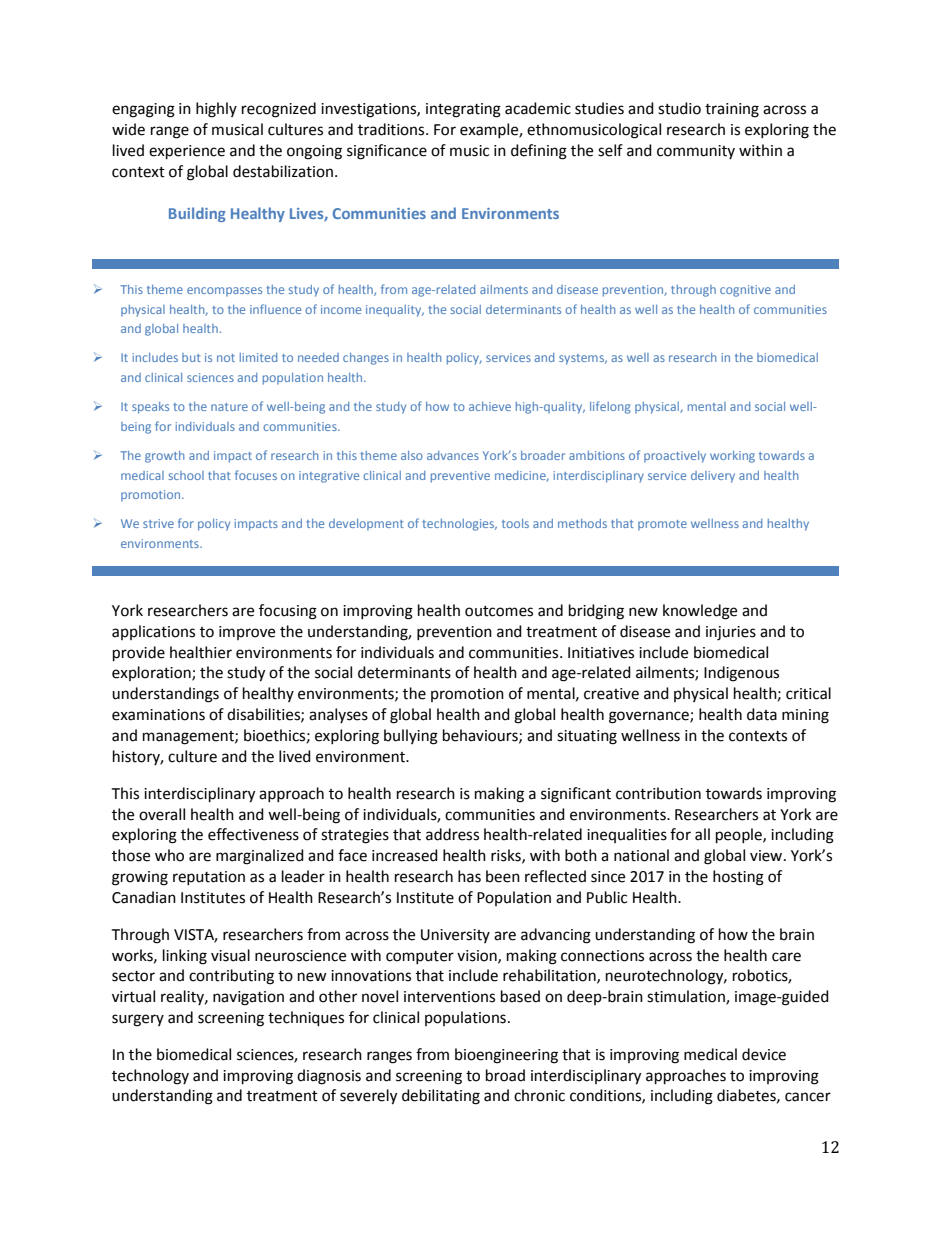 The image size is (952, 1233). I want to click on improve, so click(247, 633).
